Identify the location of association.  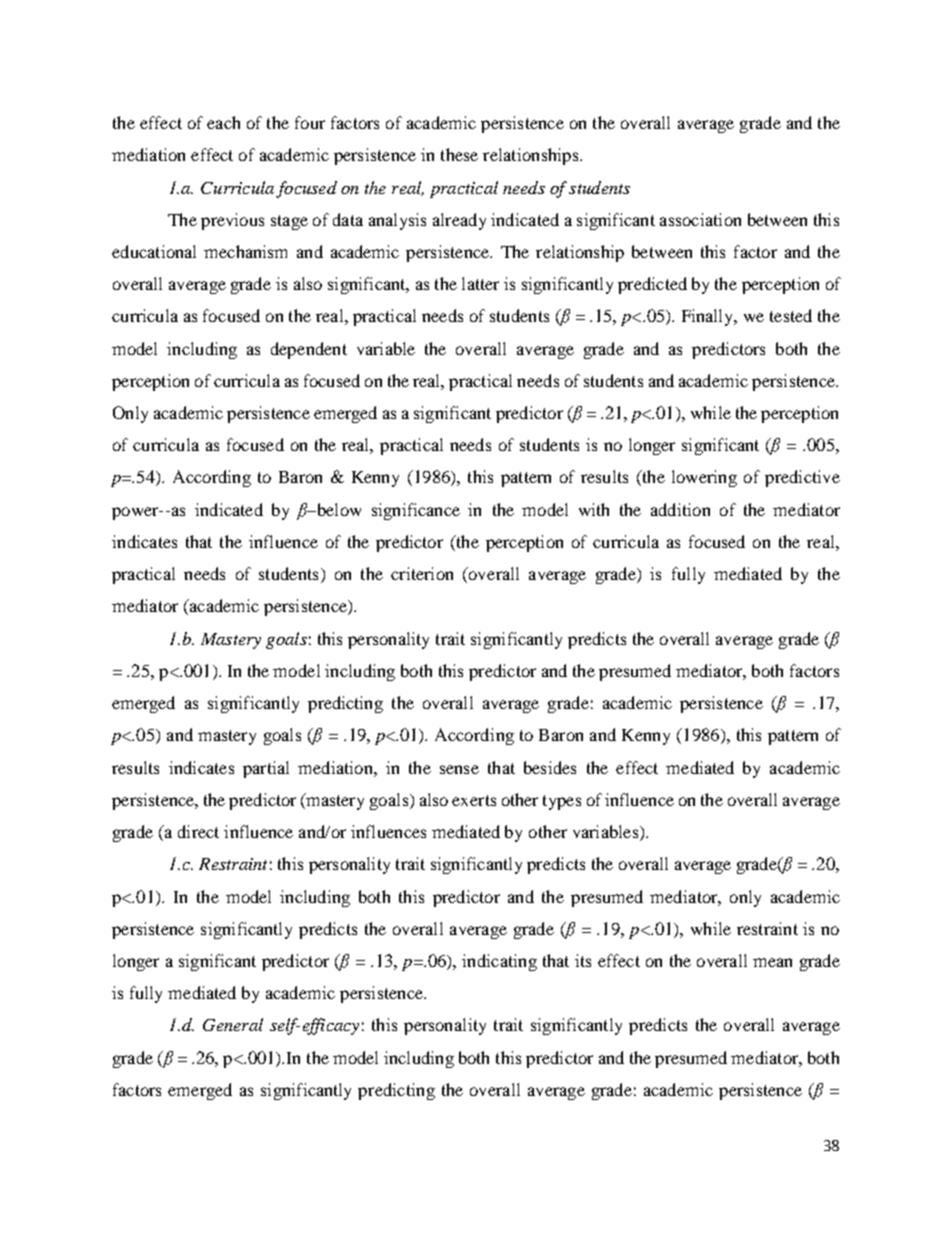
(700, 219).
